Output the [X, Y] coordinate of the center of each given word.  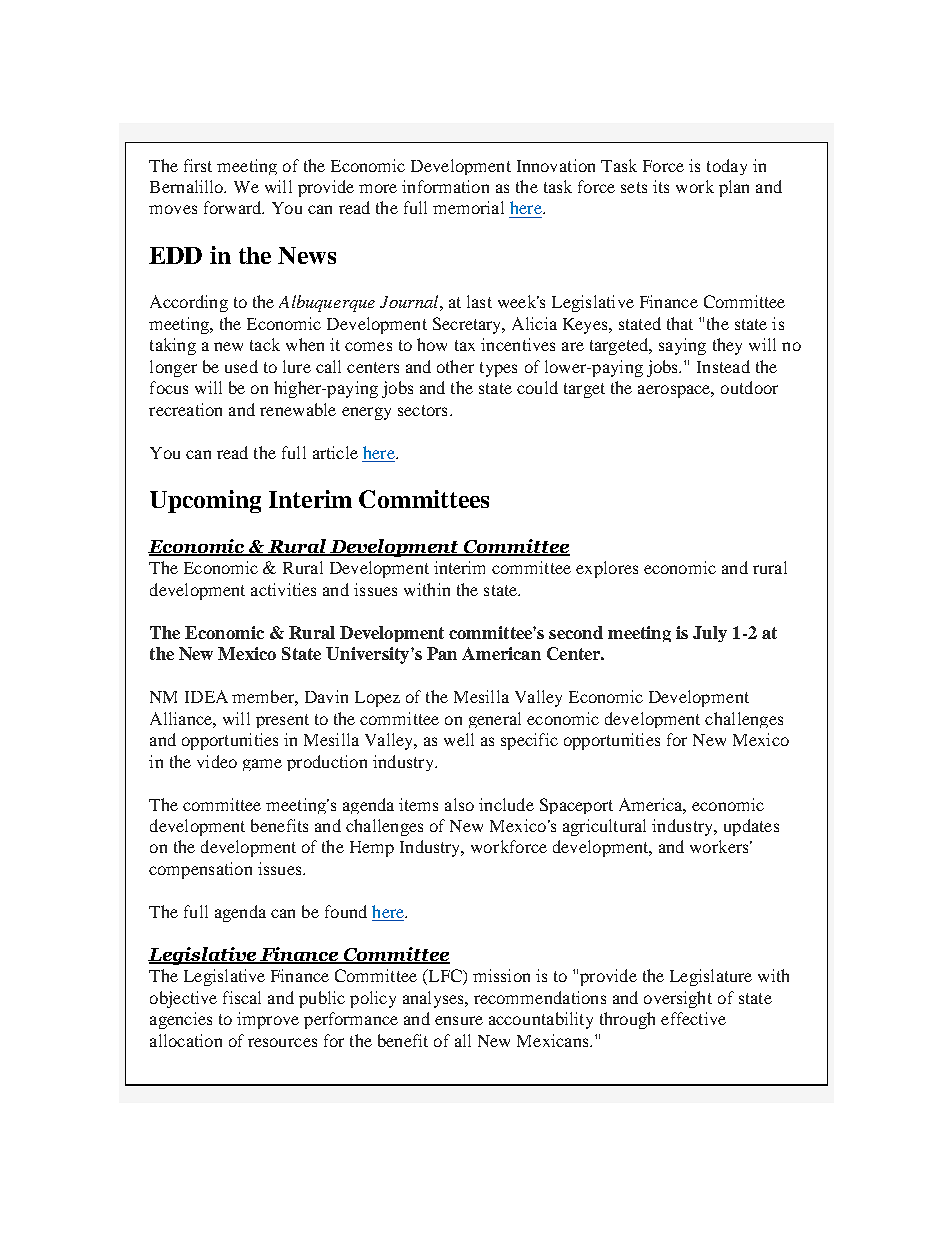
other [455, 366]
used [241, 366]
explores [607, 569]
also [459, 804]
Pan [442, 653]
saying [682, 346]
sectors [422, 410]
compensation [200, 870]
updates [751, 827]
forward [234, 207]
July [710, 634]
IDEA [206, 696]
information [445, 186]
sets [634, 187]
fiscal [242, 997]
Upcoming [205, 501]
